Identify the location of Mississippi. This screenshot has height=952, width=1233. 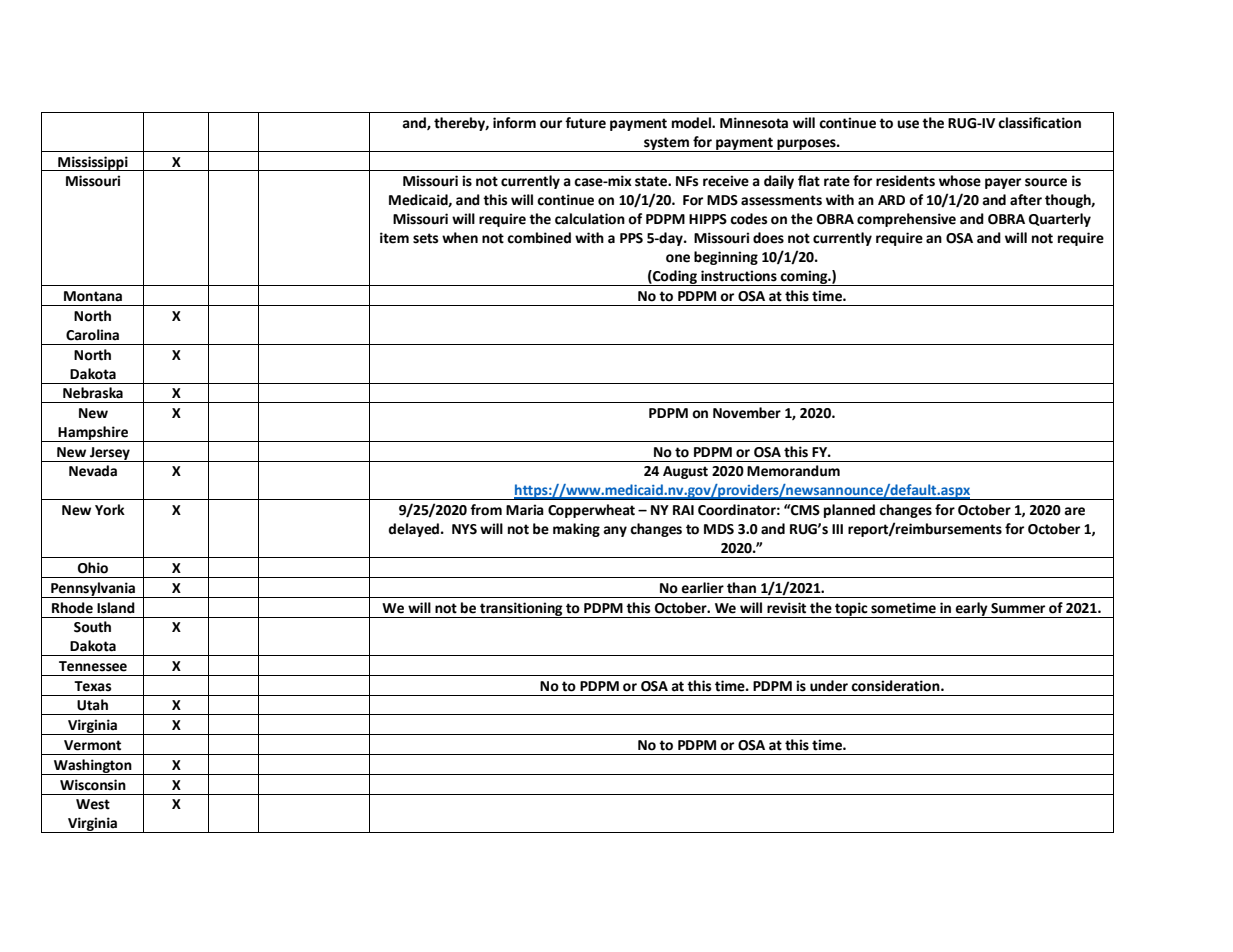
(93, 163).
